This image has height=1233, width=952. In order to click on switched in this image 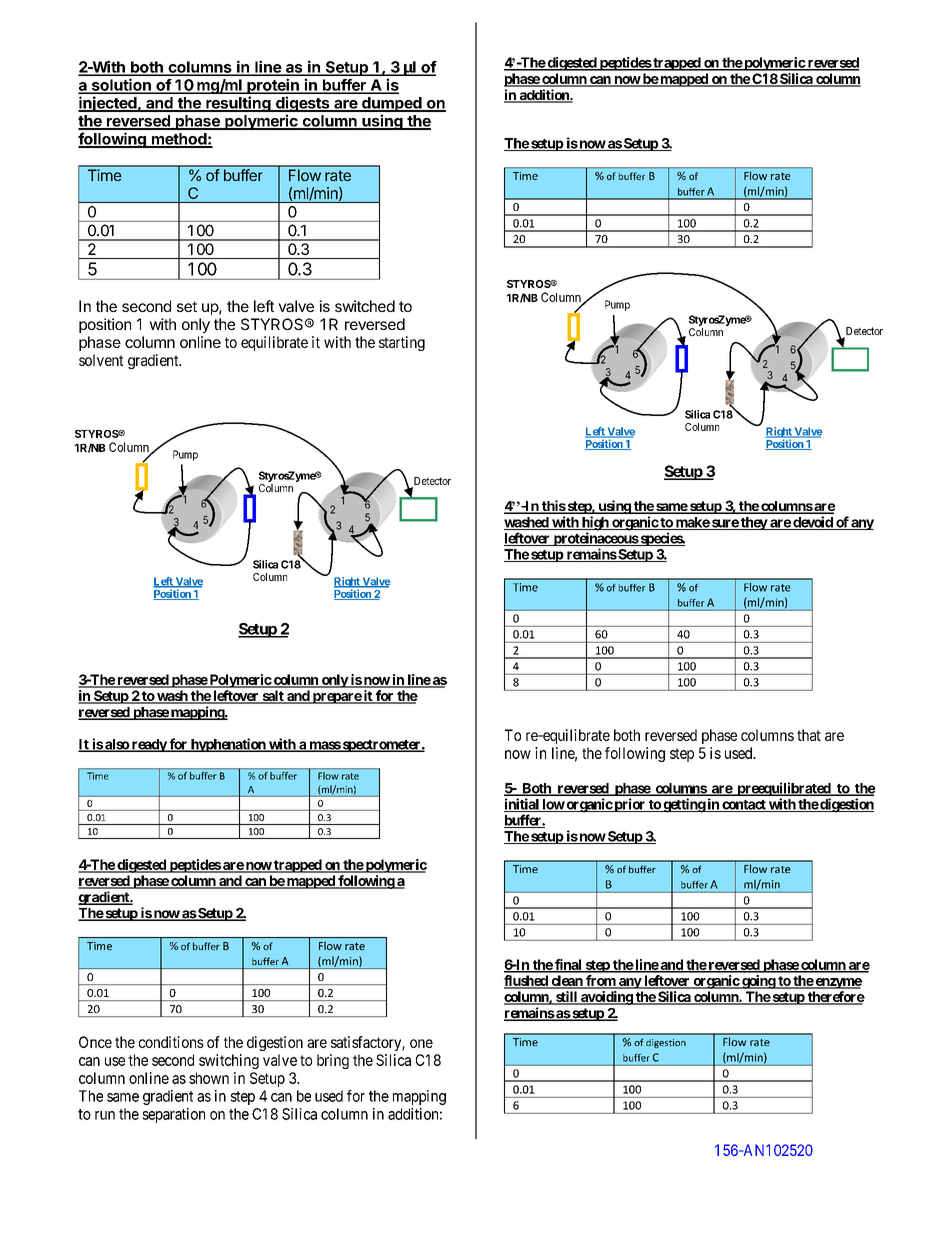, I will do `click(365, 306)`.
